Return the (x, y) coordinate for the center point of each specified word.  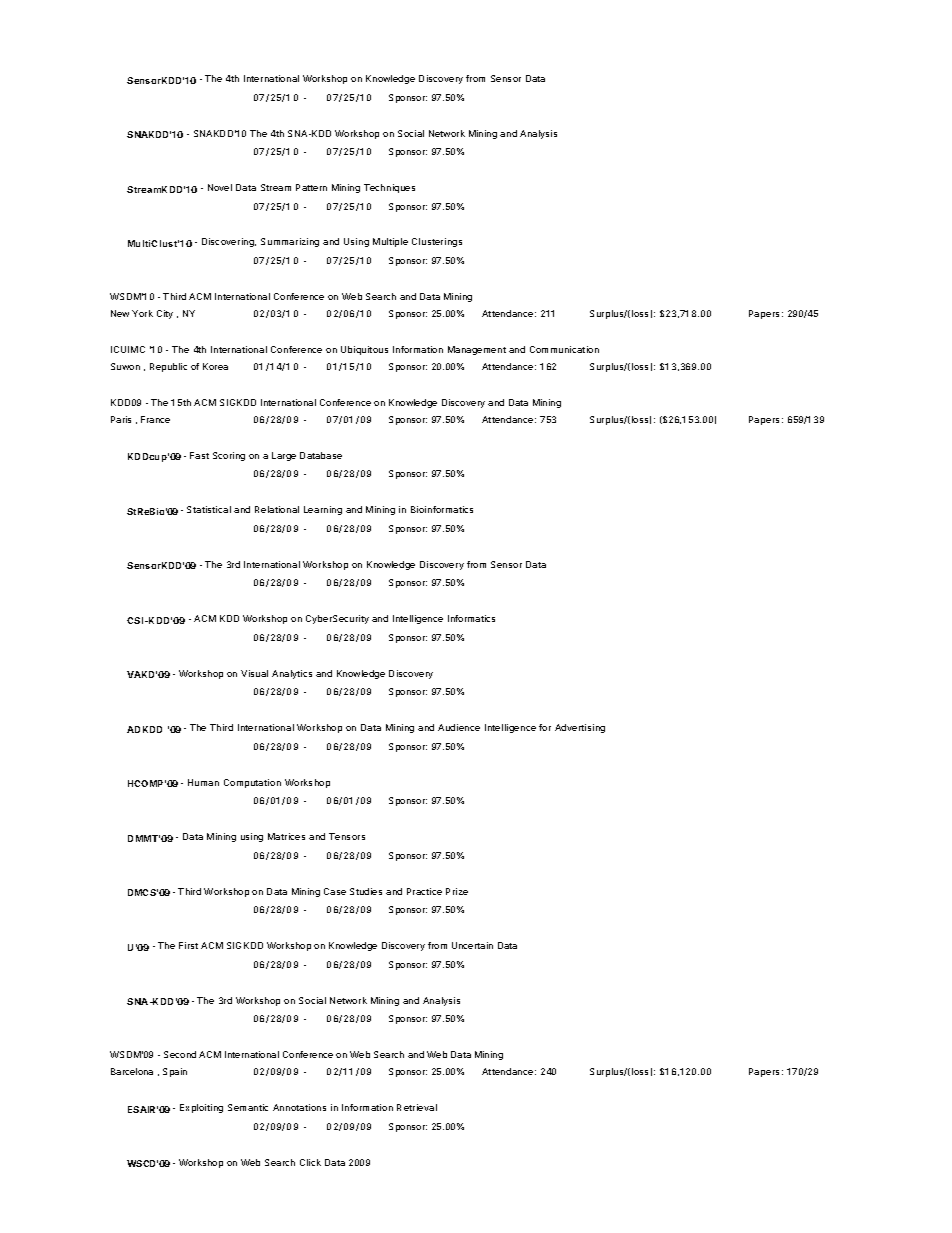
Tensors (347, 836)
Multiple (390, 242)
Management (477, 350)
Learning (323, 510)
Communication (564, 349)
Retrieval (417, 1107)
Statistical (209, 509)
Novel (220, 187)
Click (310, 1162)
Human (203, 782)
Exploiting (201, 1108)
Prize (457, 891)
